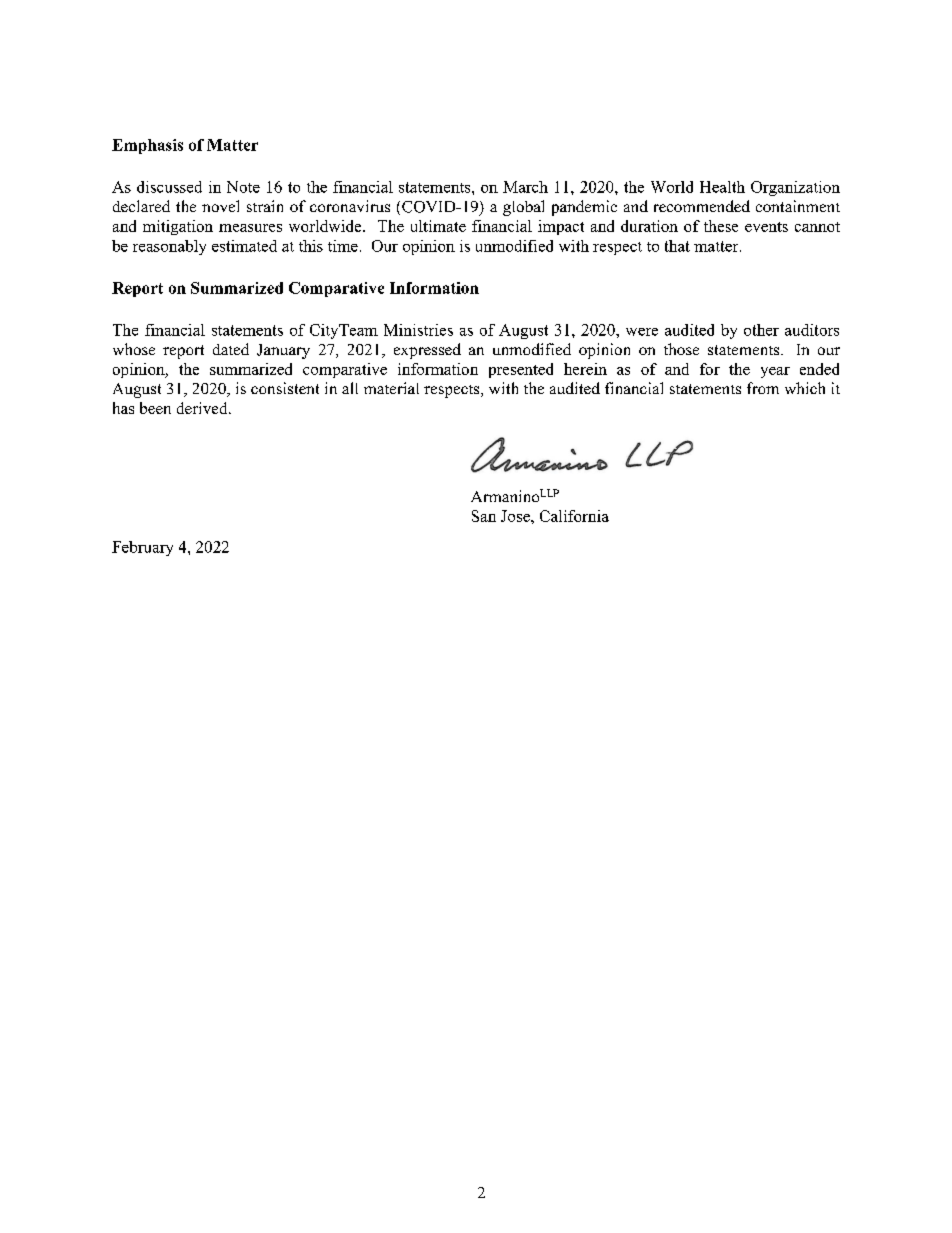  What do you see at coordinates (142, 548) in the document?
I see `February` at bounding box center [142, 548].
